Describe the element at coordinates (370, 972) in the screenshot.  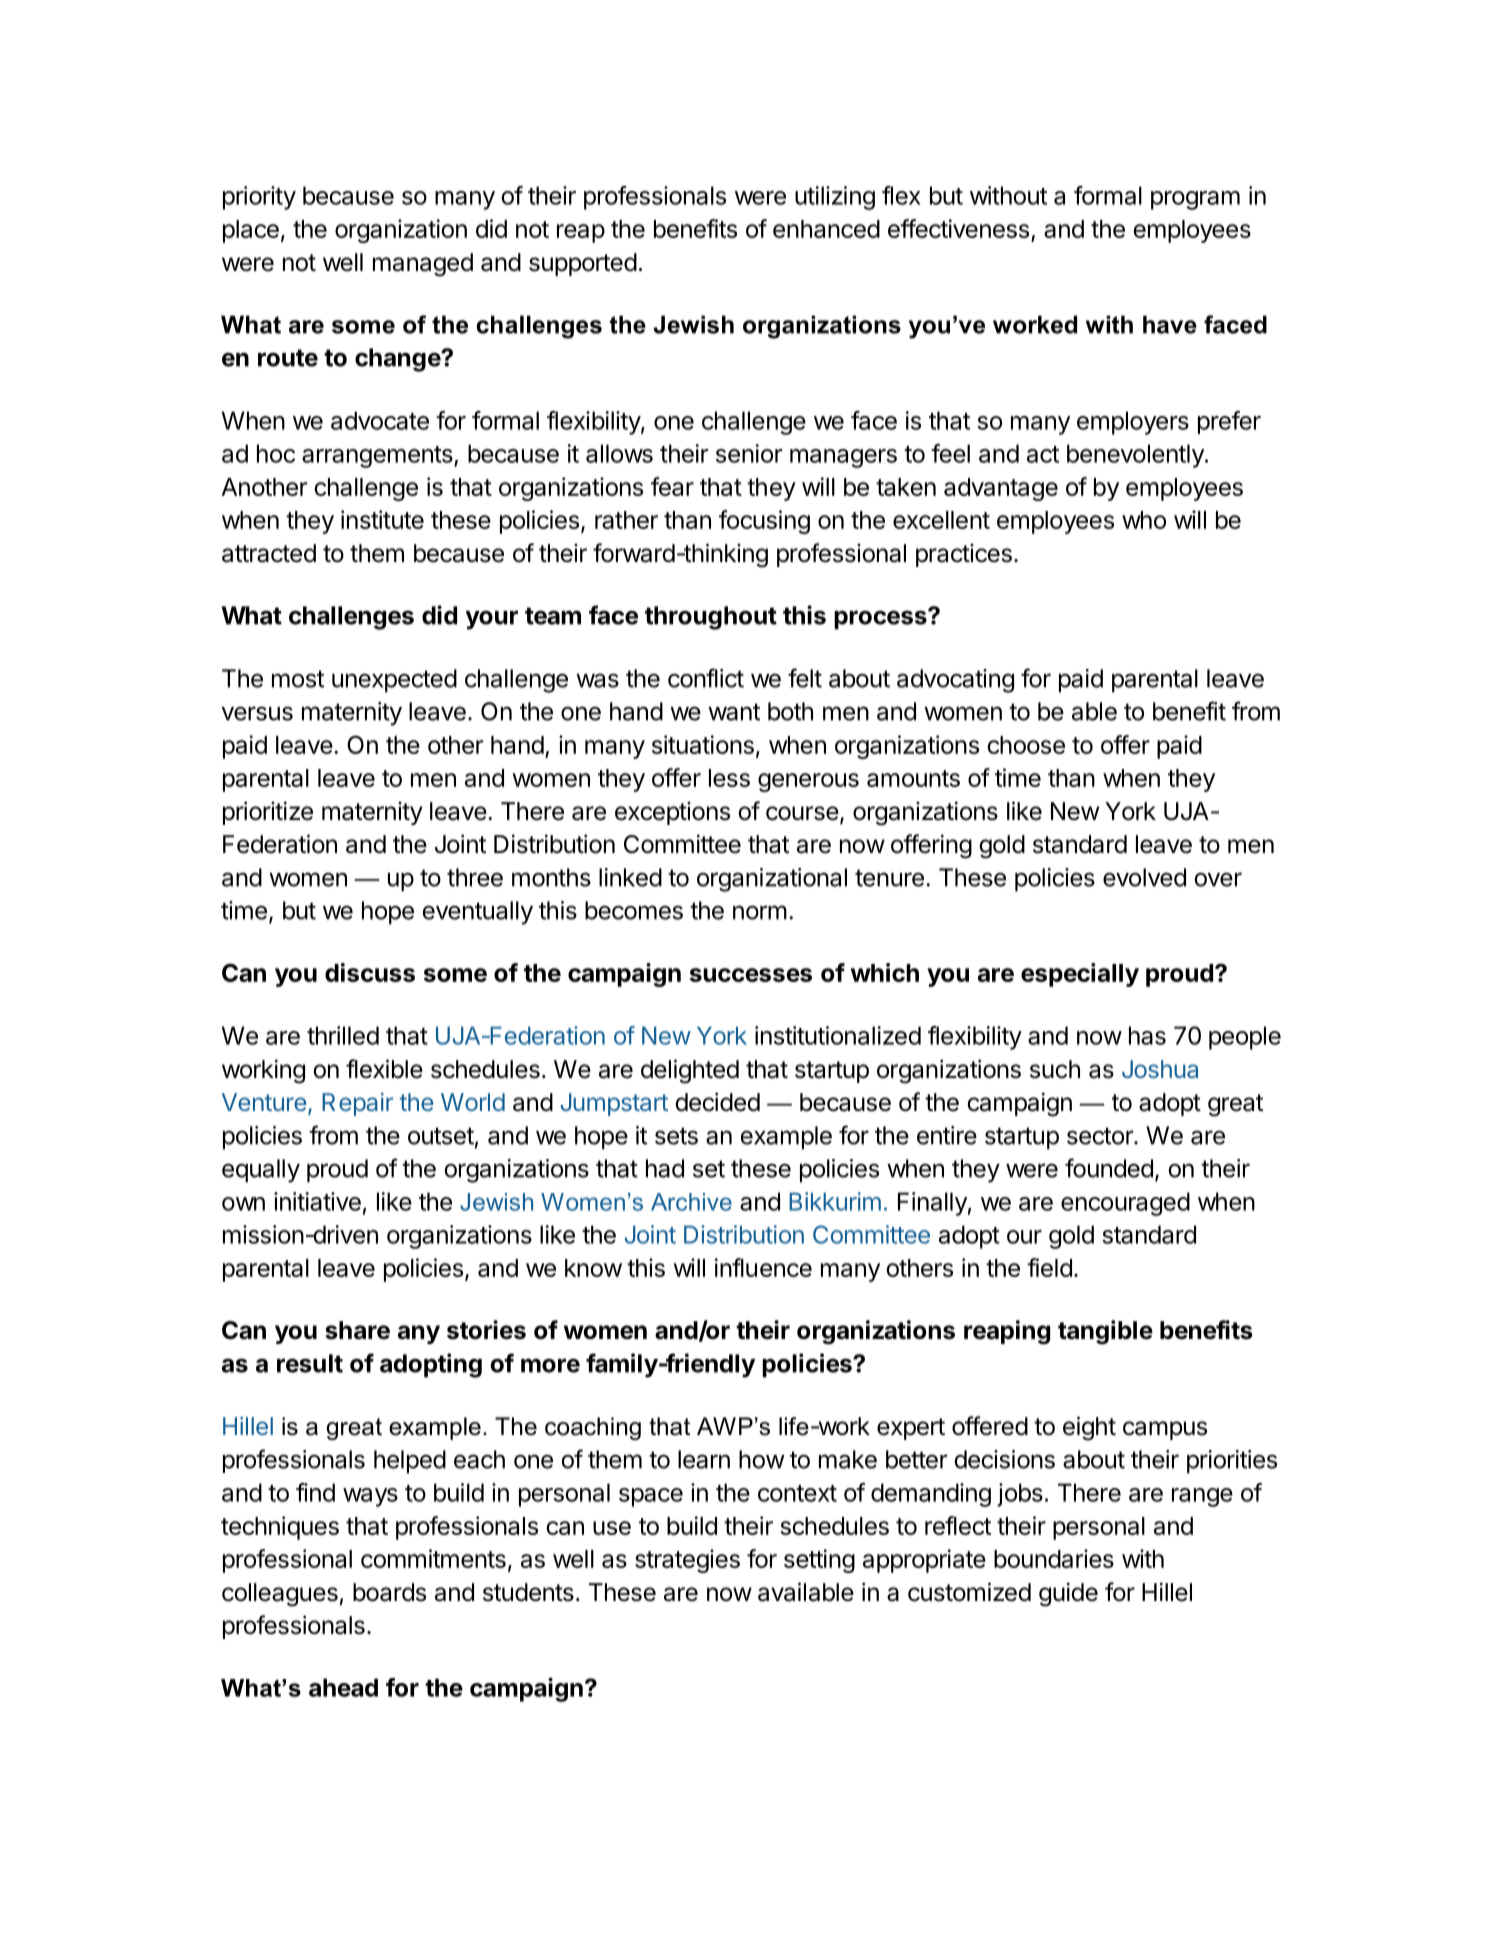
I see `discuss` at that location.
